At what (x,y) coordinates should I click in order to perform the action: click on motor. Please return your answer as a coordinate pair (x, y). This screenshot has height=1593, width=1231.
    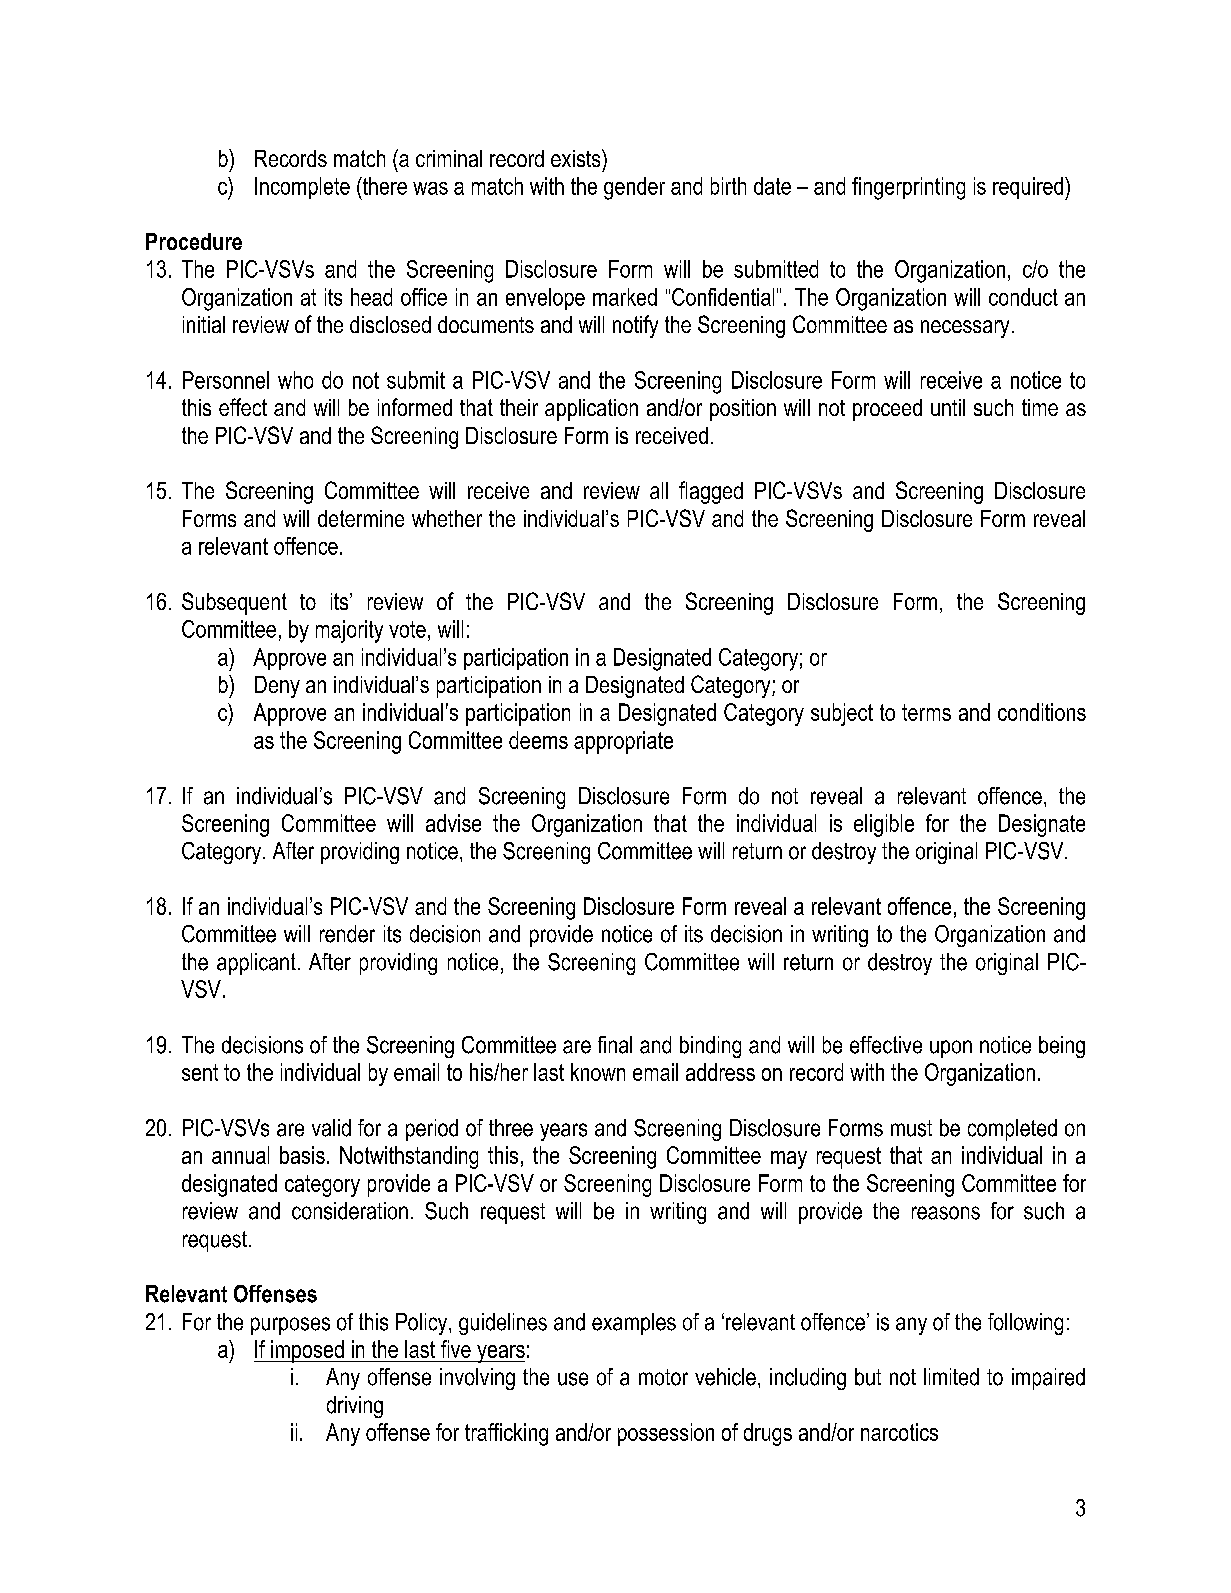
    Looking at the image, I should click on (663, 1377).
